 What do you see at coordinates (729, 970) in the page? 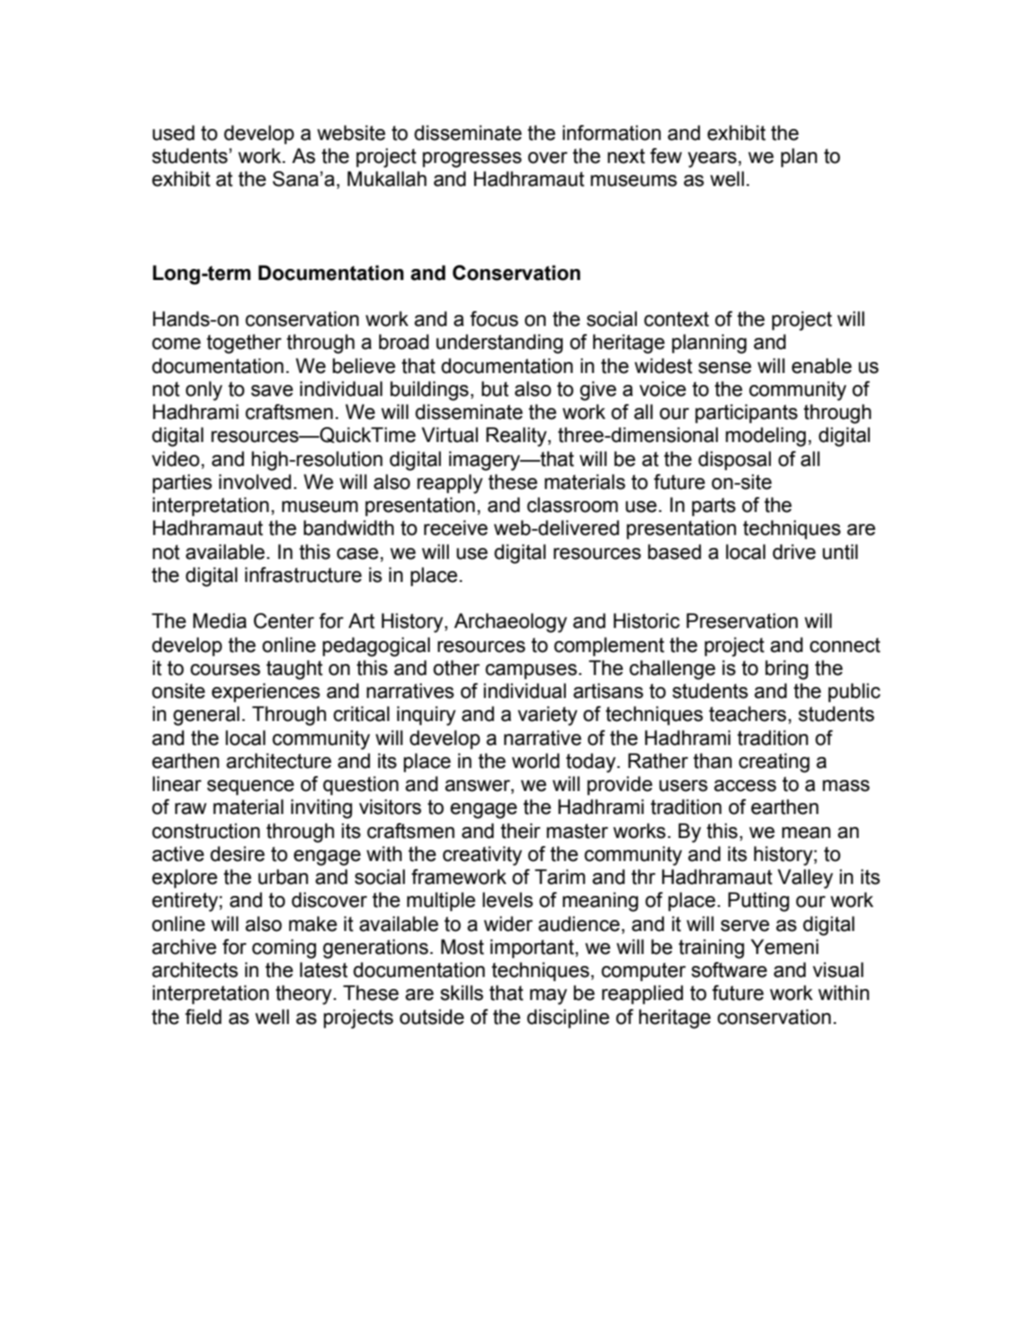
I see `software` at bounding box center [729, 970].
